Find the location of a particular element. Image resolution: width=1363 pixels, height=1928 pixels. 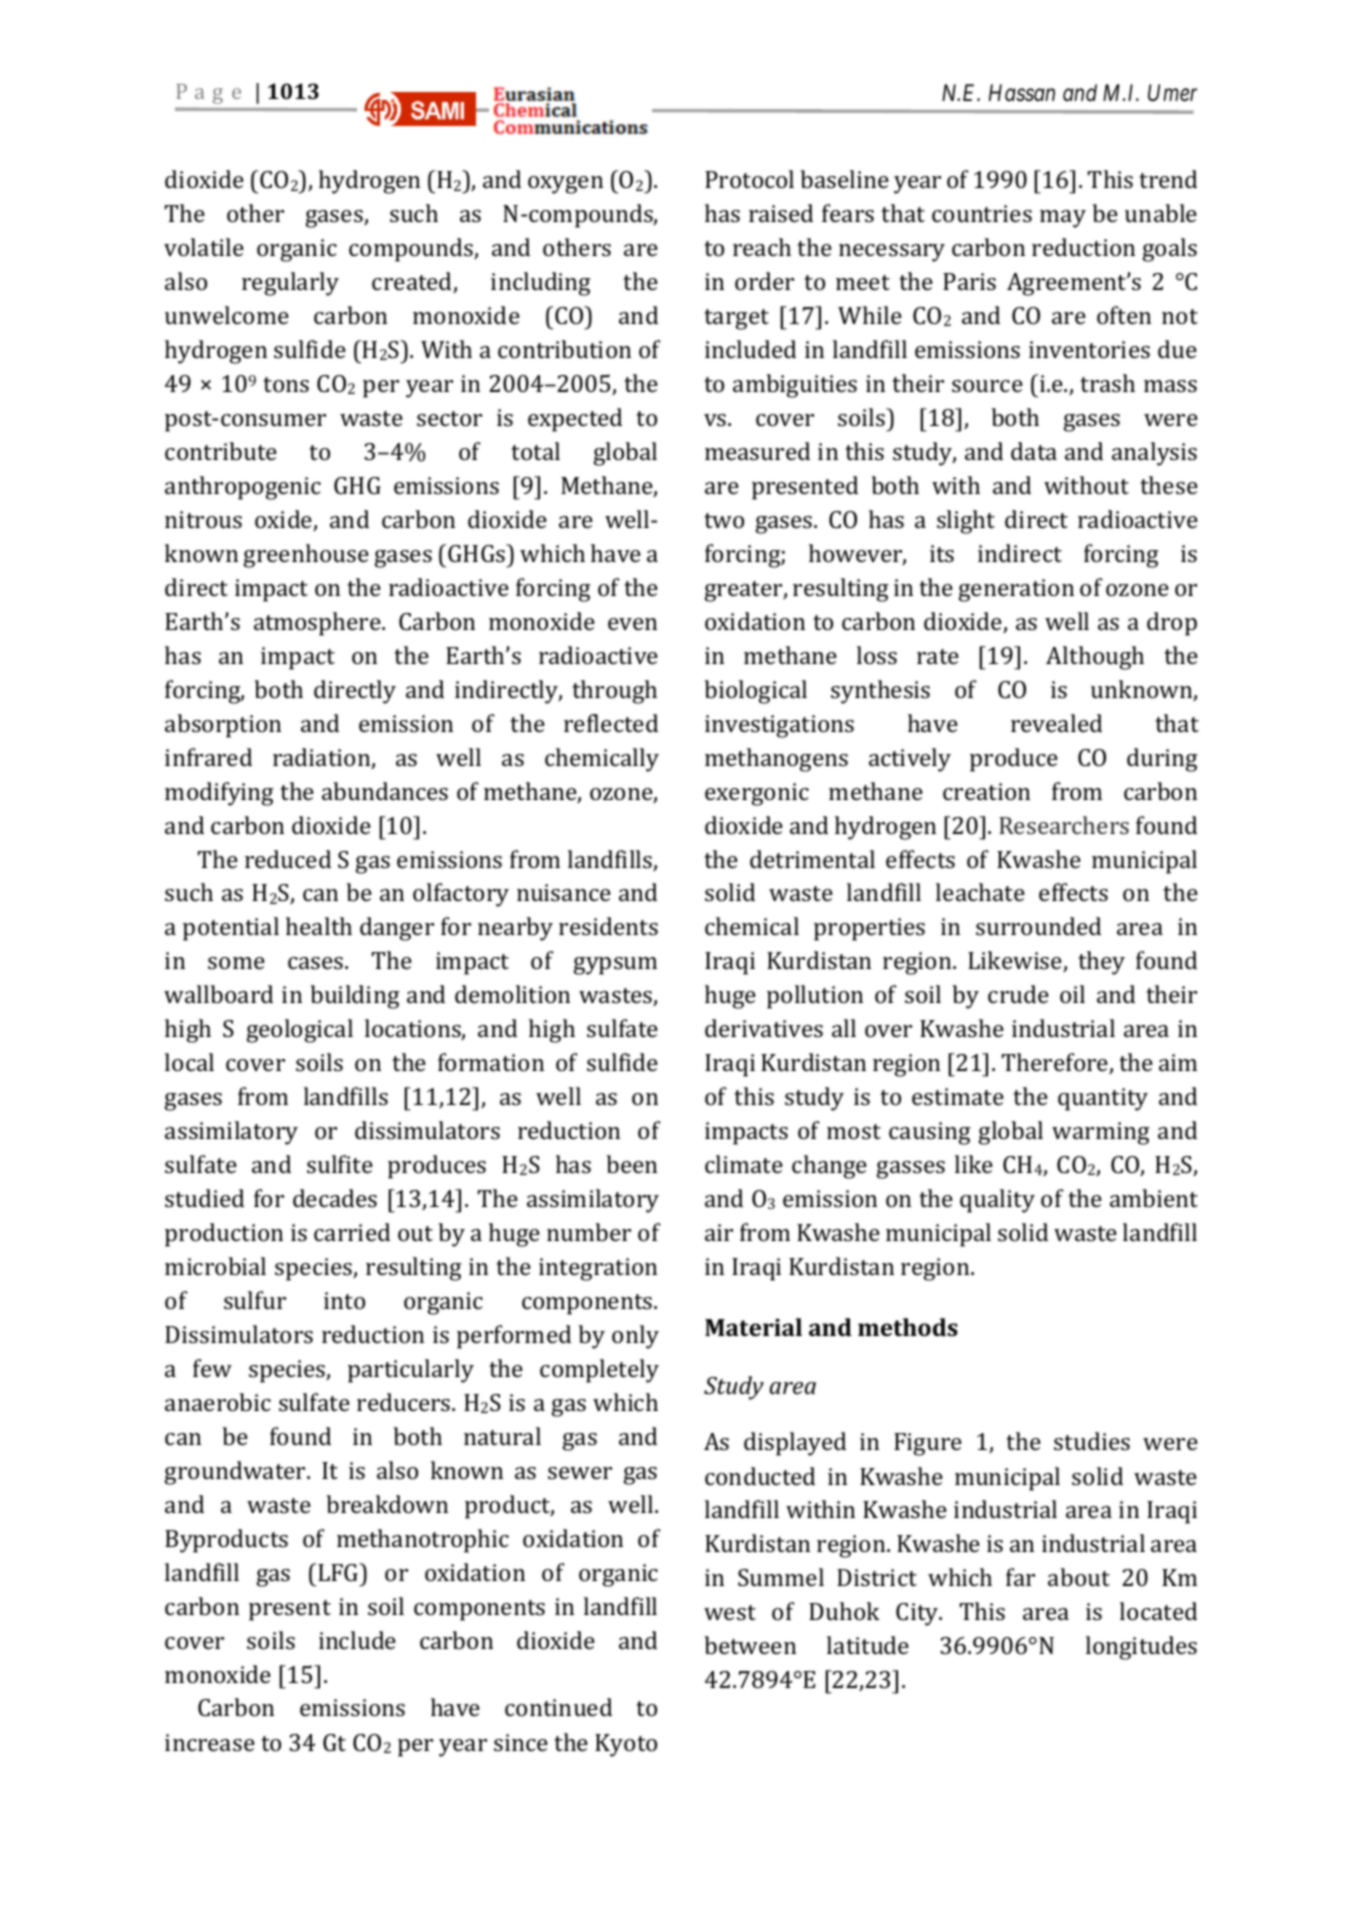

atmosphere is located at coordinates (318, 624).
